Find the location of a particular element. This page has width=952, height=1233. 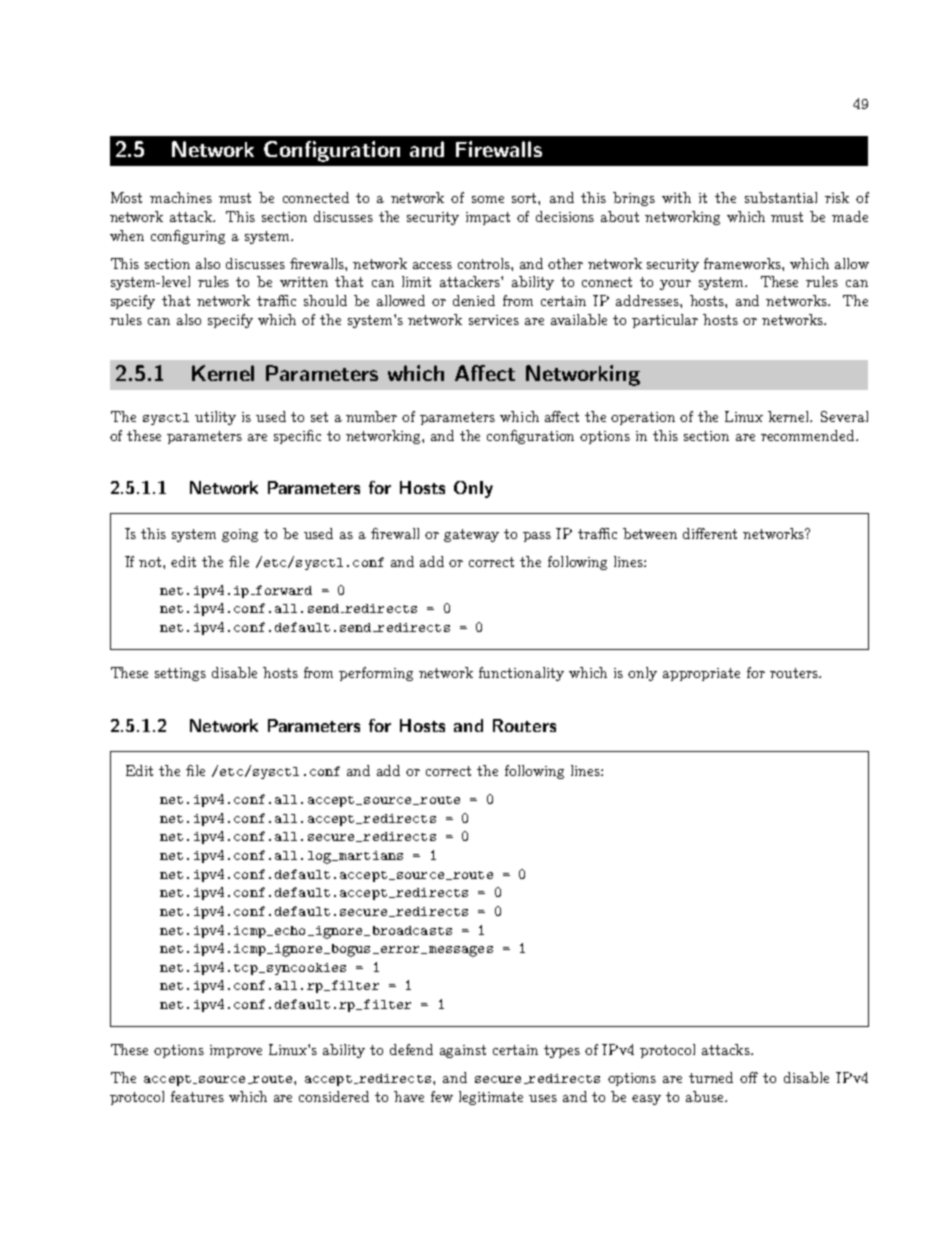

appropriate is located at coordinates (701, 674).
